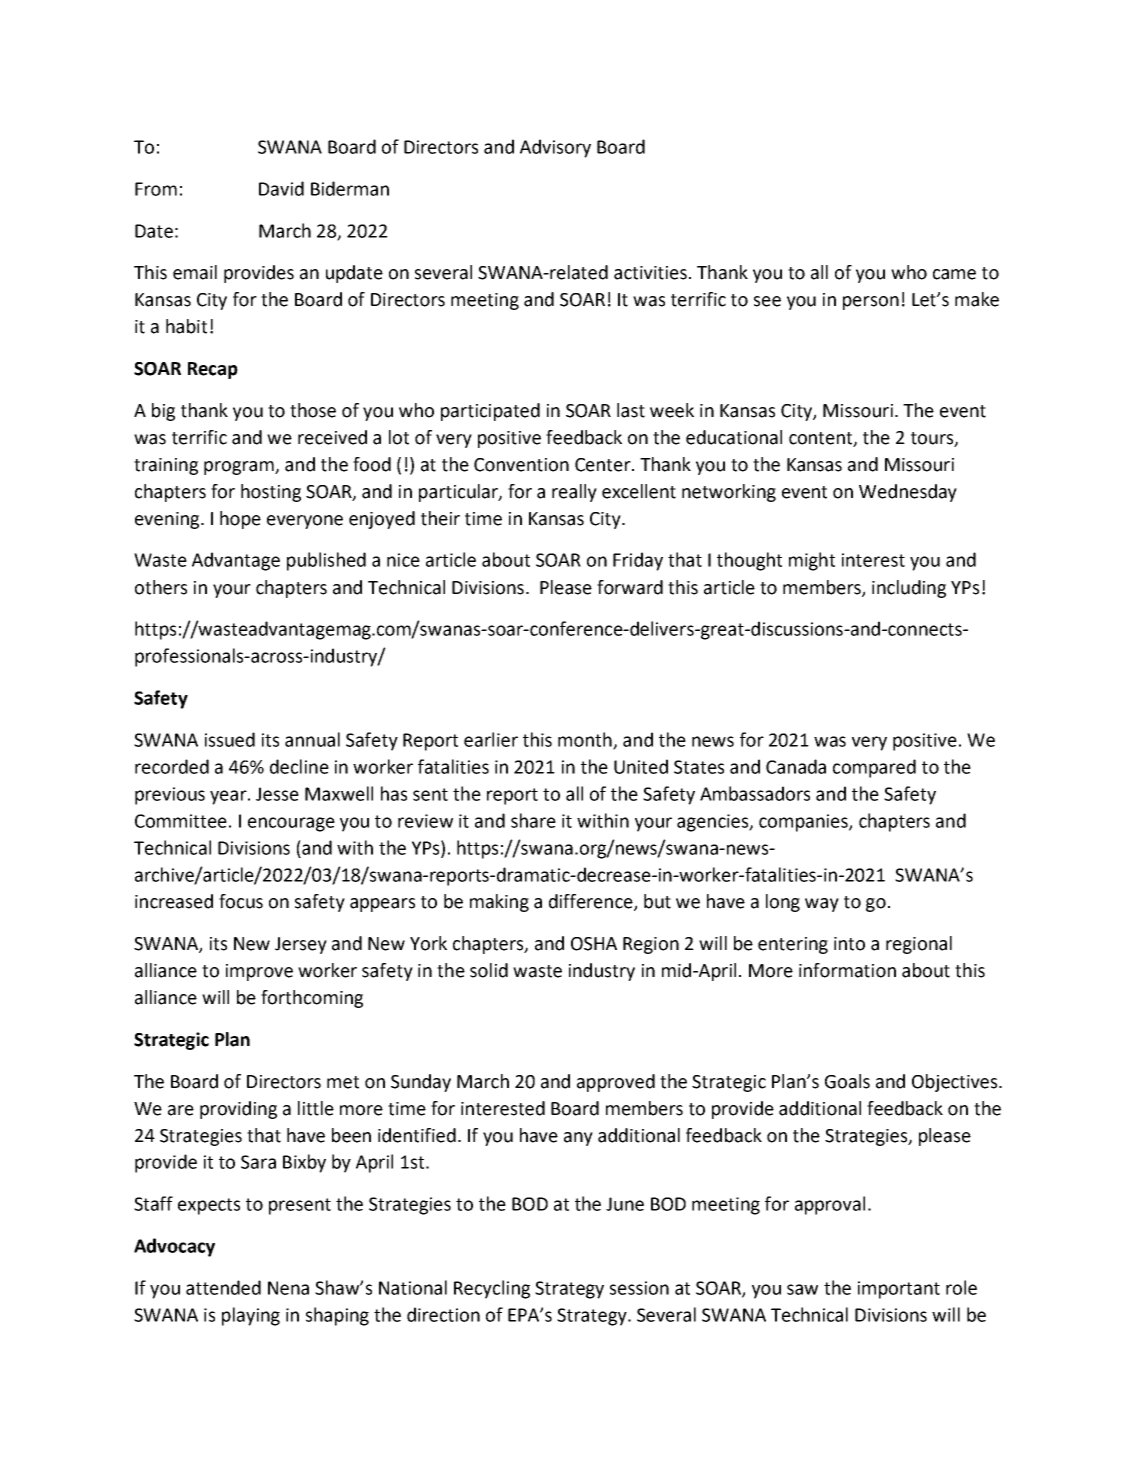 The width and height of the document is (1140, 1475). Describe the element at coordinates (555, 148) in the document. I see `Advisory` at that location.
